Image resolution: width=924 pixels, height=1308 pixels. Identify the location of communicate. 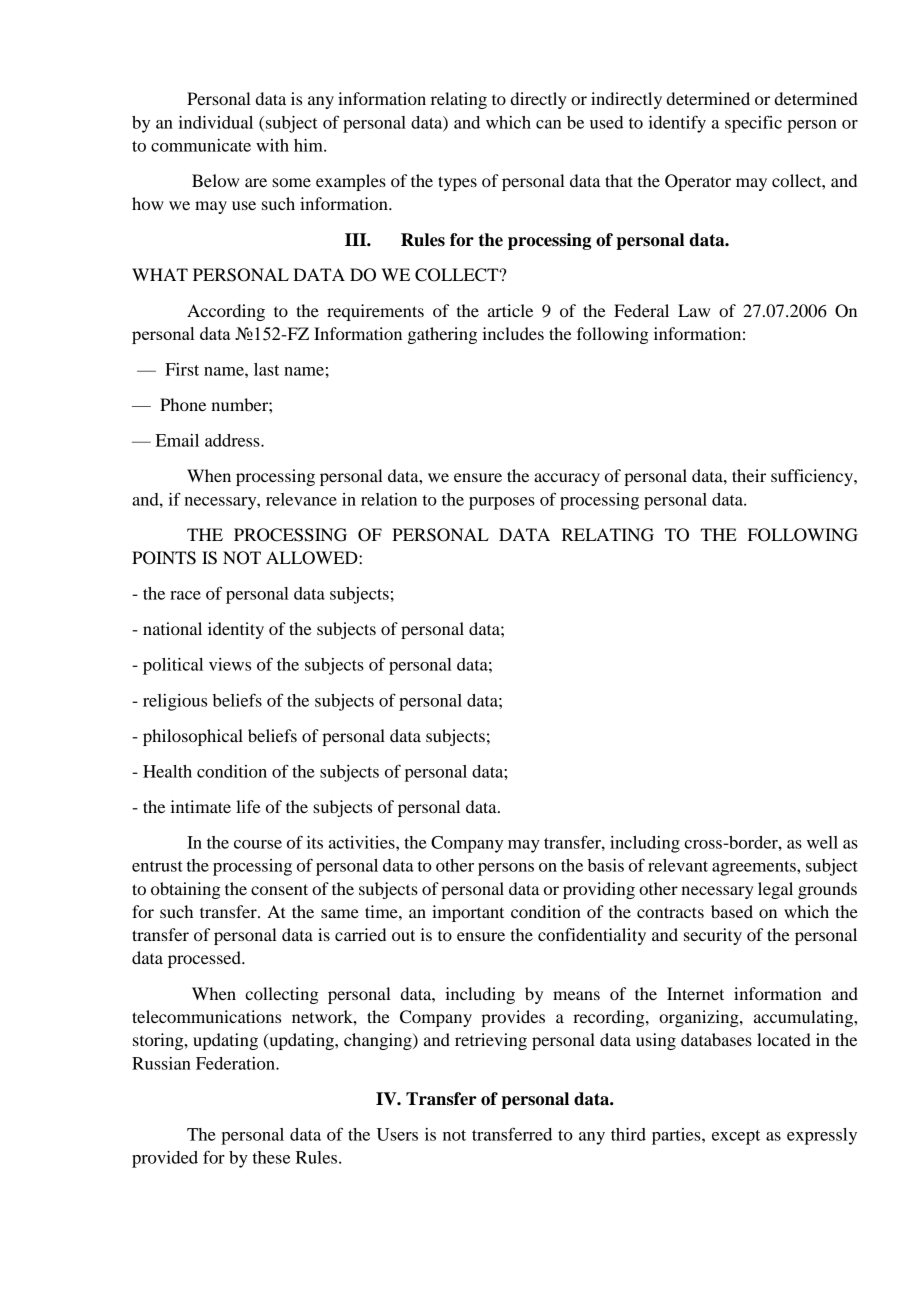
(201, 145).
